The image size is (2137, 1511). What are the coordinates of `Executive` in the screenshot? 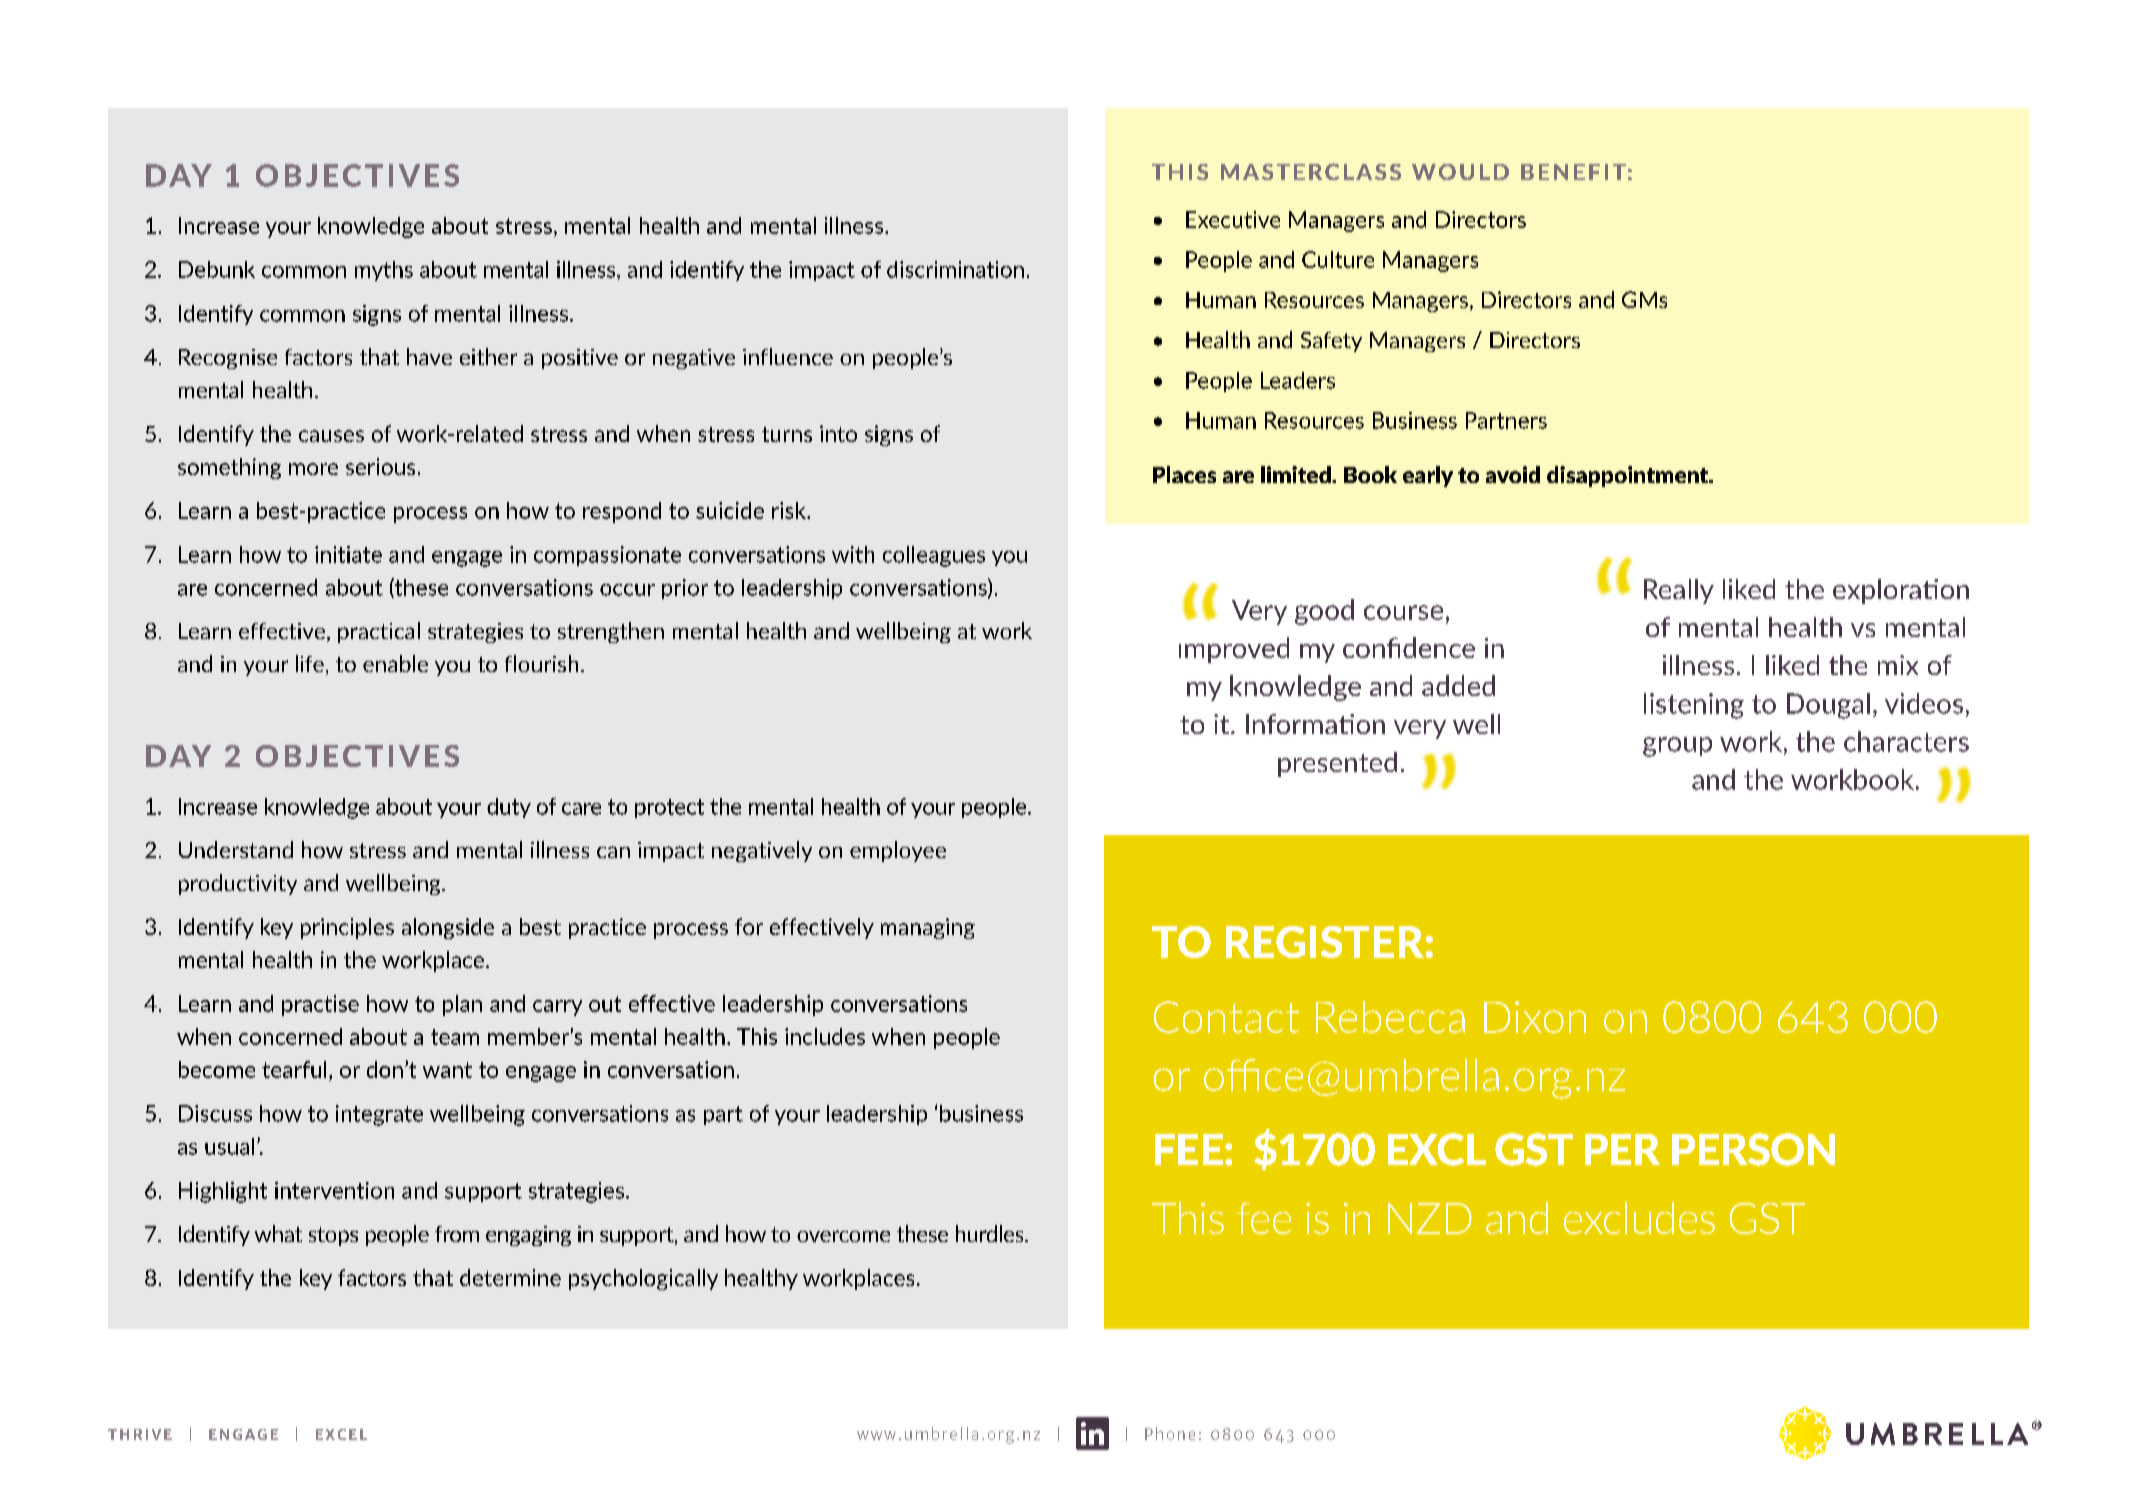 It's located at (1233, 219).
